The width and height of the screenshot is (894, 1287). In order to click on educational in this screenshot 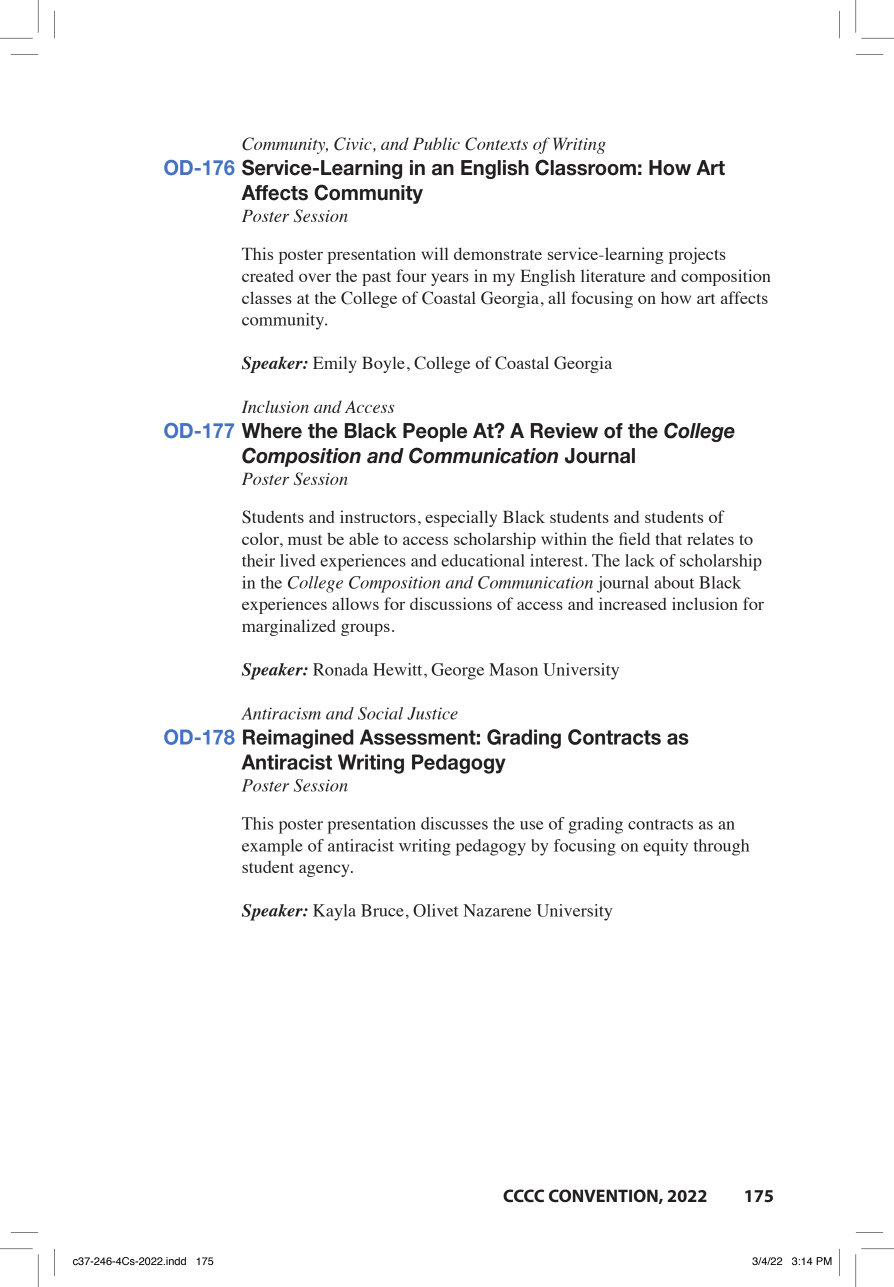, I will do `click(483, 560)`.
